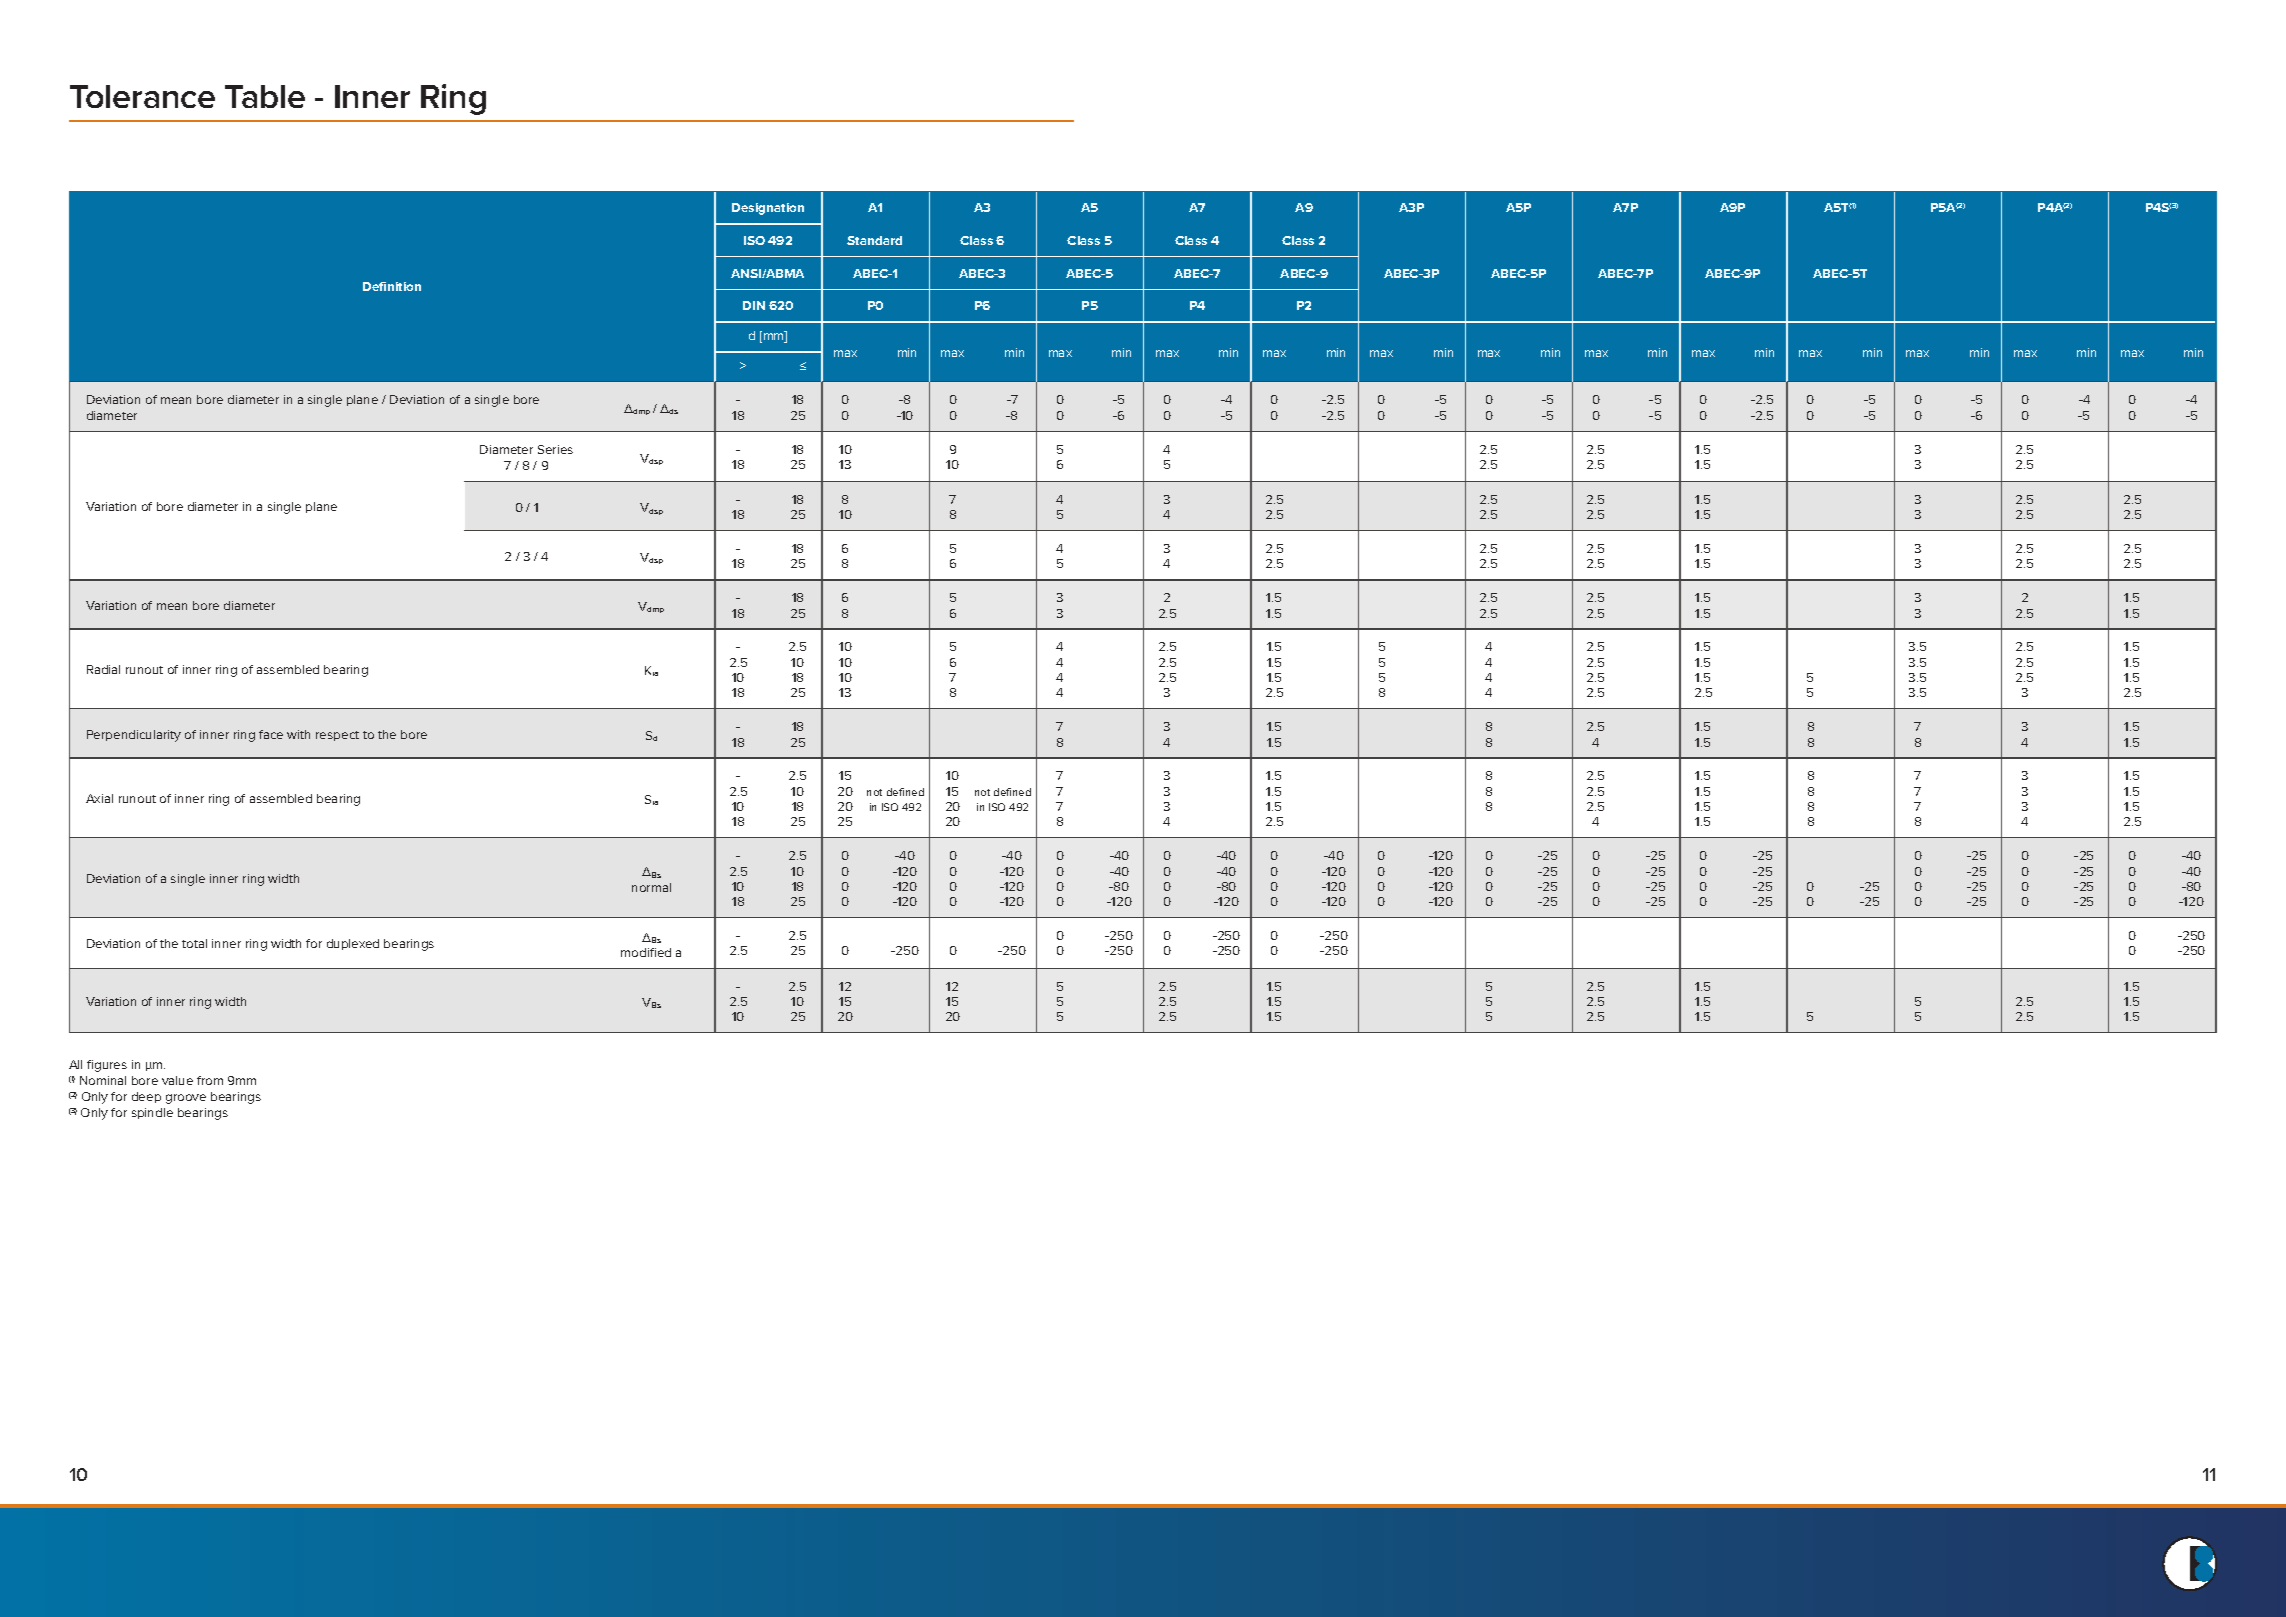  Describe the element at coordinates (99, 798) in the image. I see `Axial` at that location.
